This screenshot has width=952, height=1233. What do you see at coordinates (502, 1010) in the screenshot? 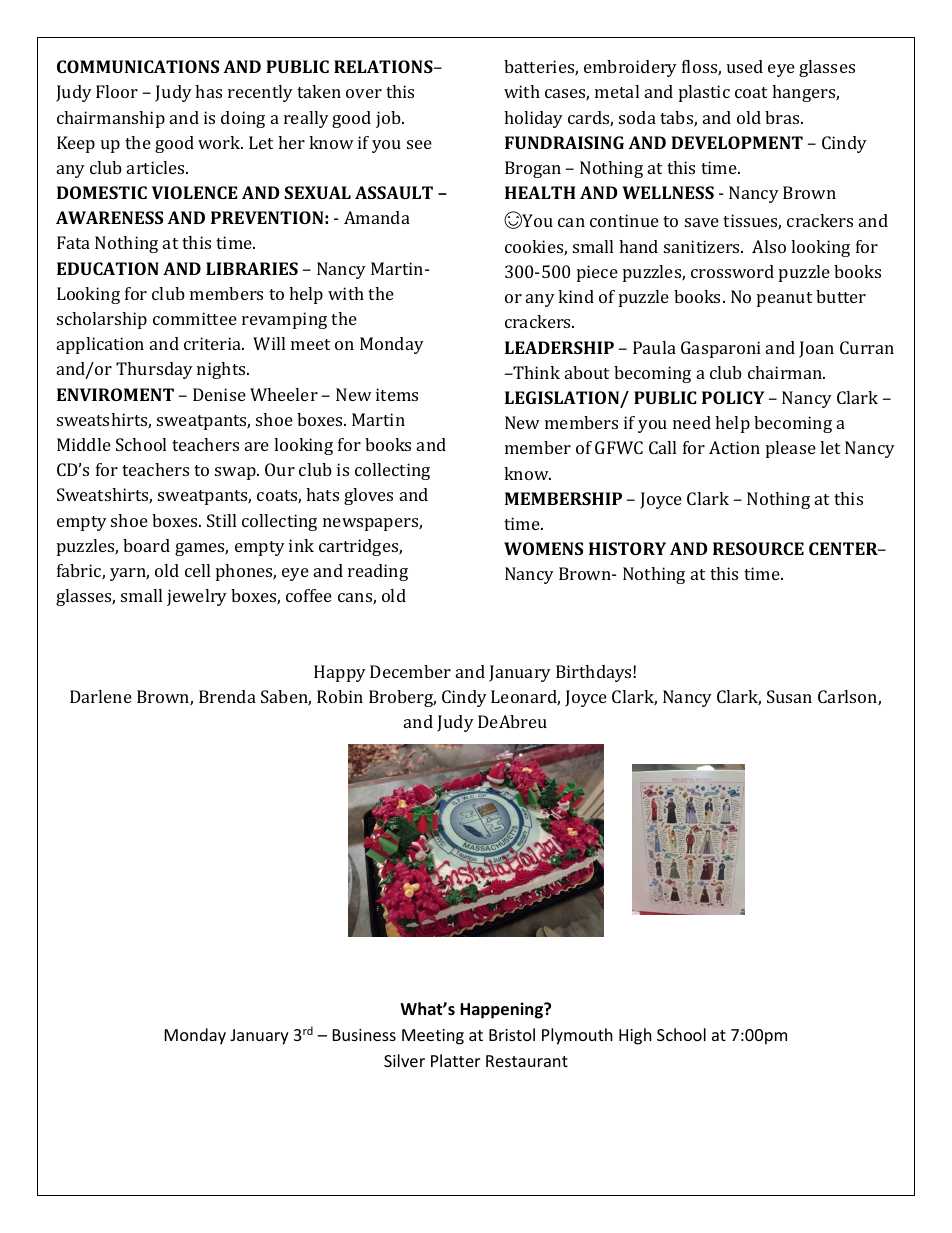
I see `Happening` at bounding box center [502, 1010].
